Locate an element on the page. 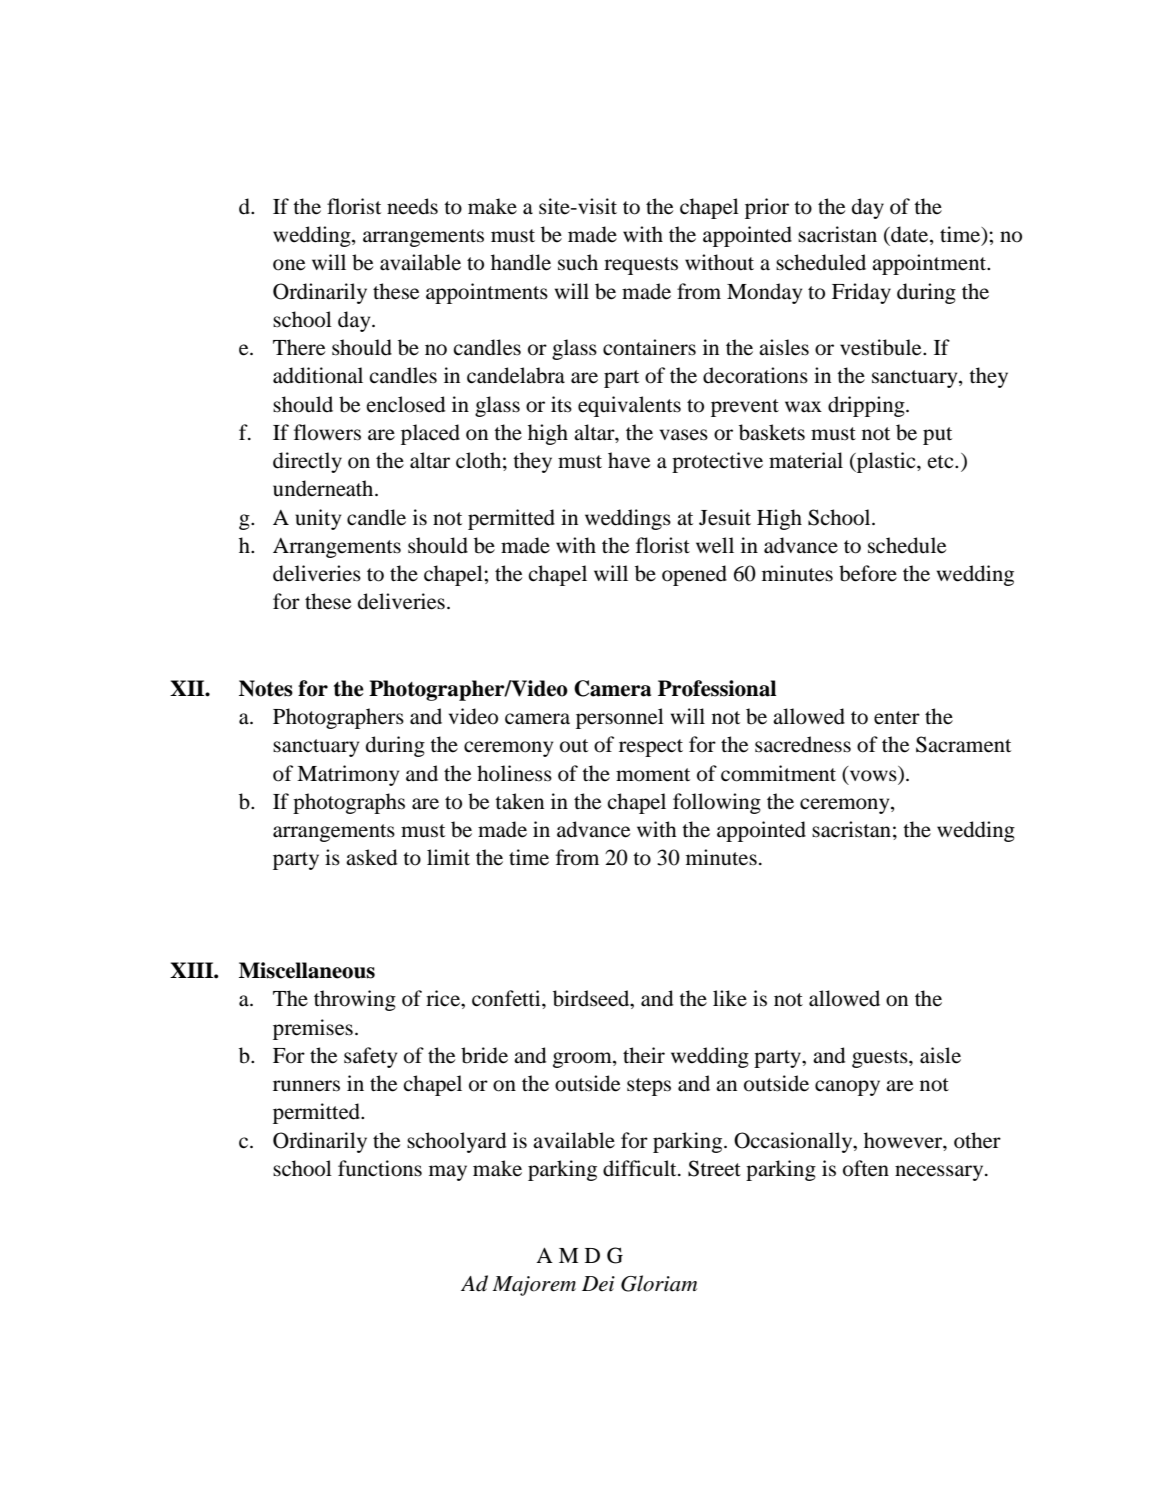 This image has height=1501, width=1160. Notes is located at coordinates (266, 688).
